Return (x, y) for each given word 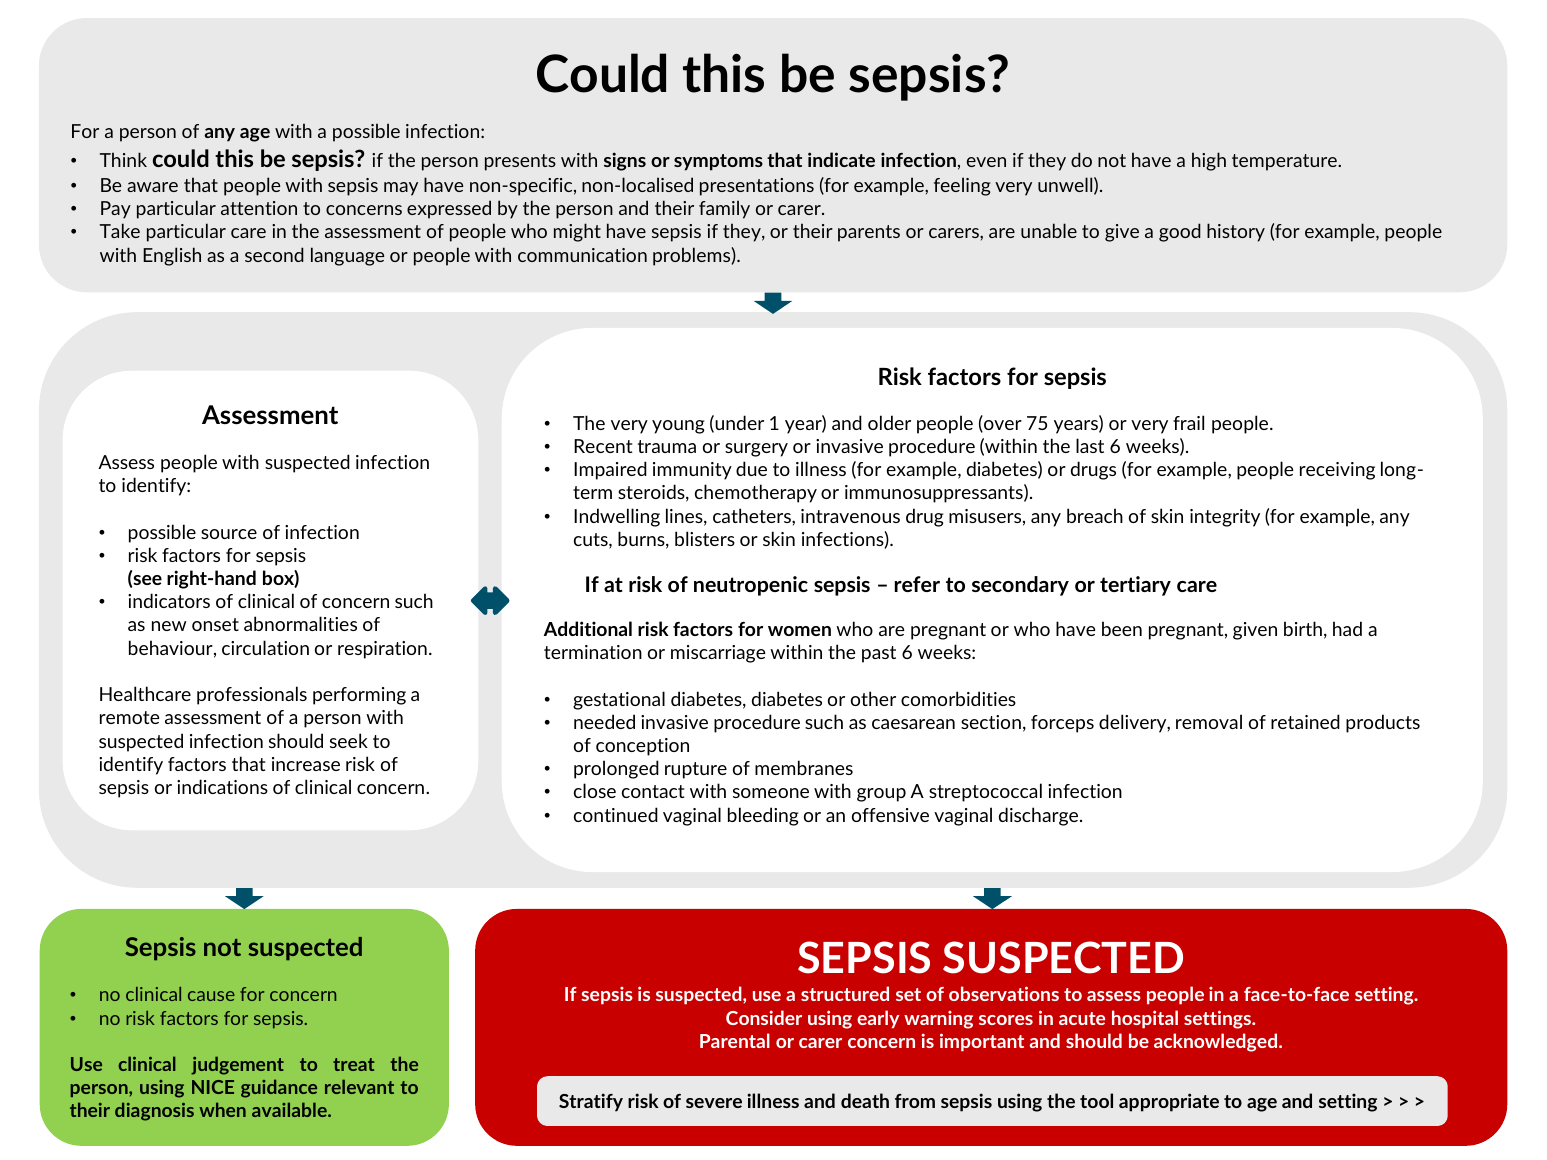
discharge (1040, 816)
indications (222, 786)
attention (259, 208)
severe (714, 1103)
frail (1188, 422)
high (1209, 161)
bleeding (763, 816)
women (799, 631)
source (229, 534)
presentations (757, 187)
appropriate (1169, 1102)
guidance (279, 1088)
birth (1303, 628)
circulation (265, 647)
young (678, 427)
